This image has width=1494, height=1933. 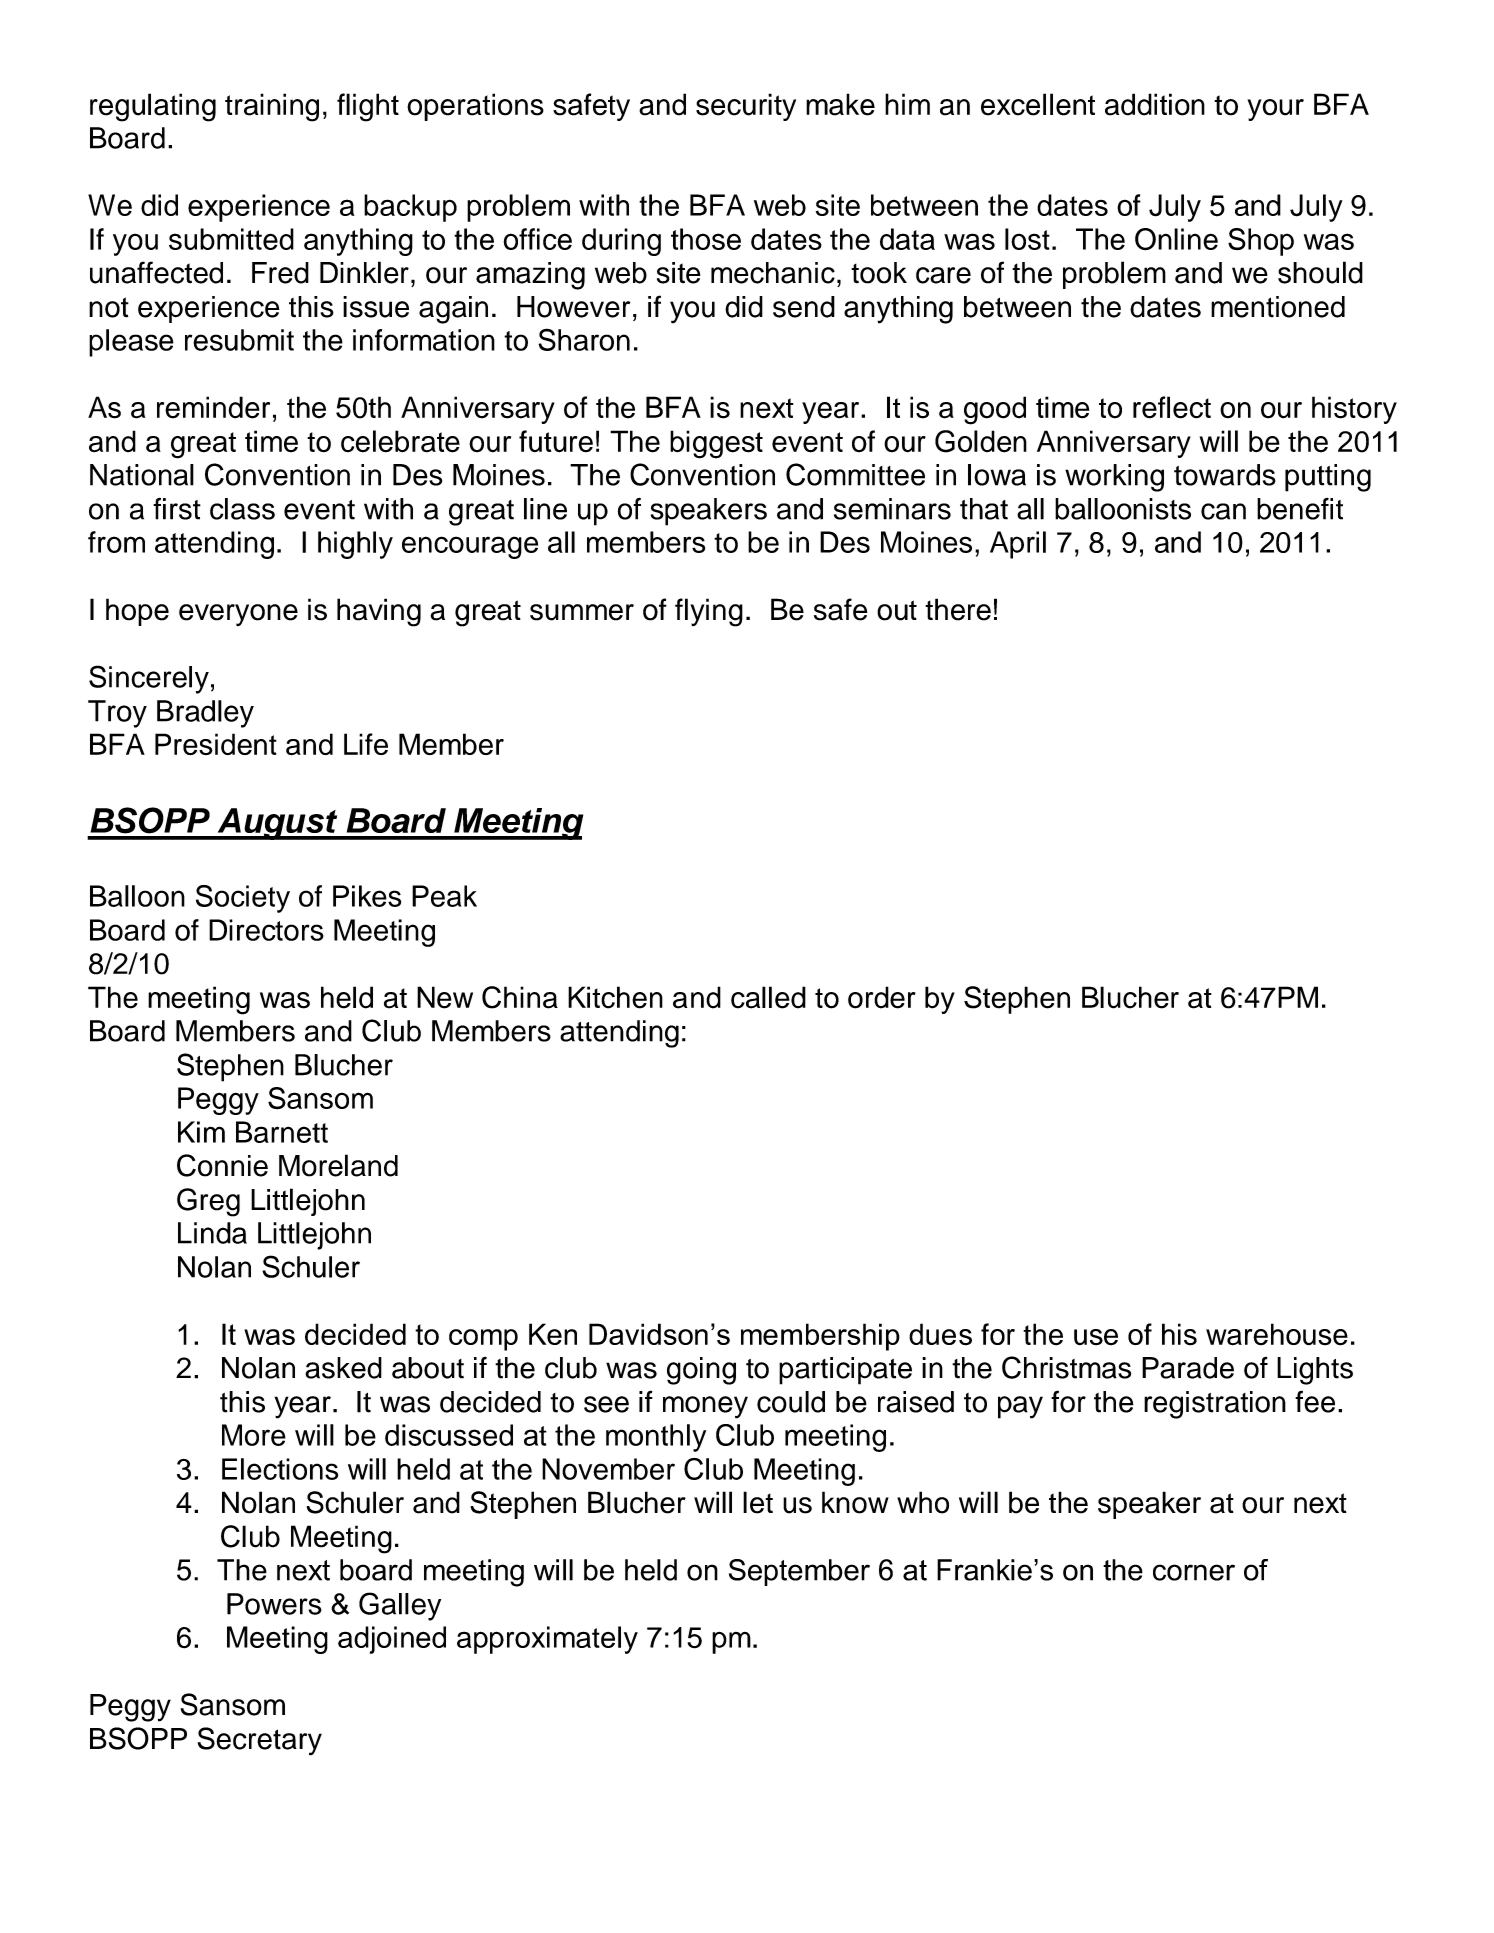 I want to click on Directors, so click(x=266, y=930).
